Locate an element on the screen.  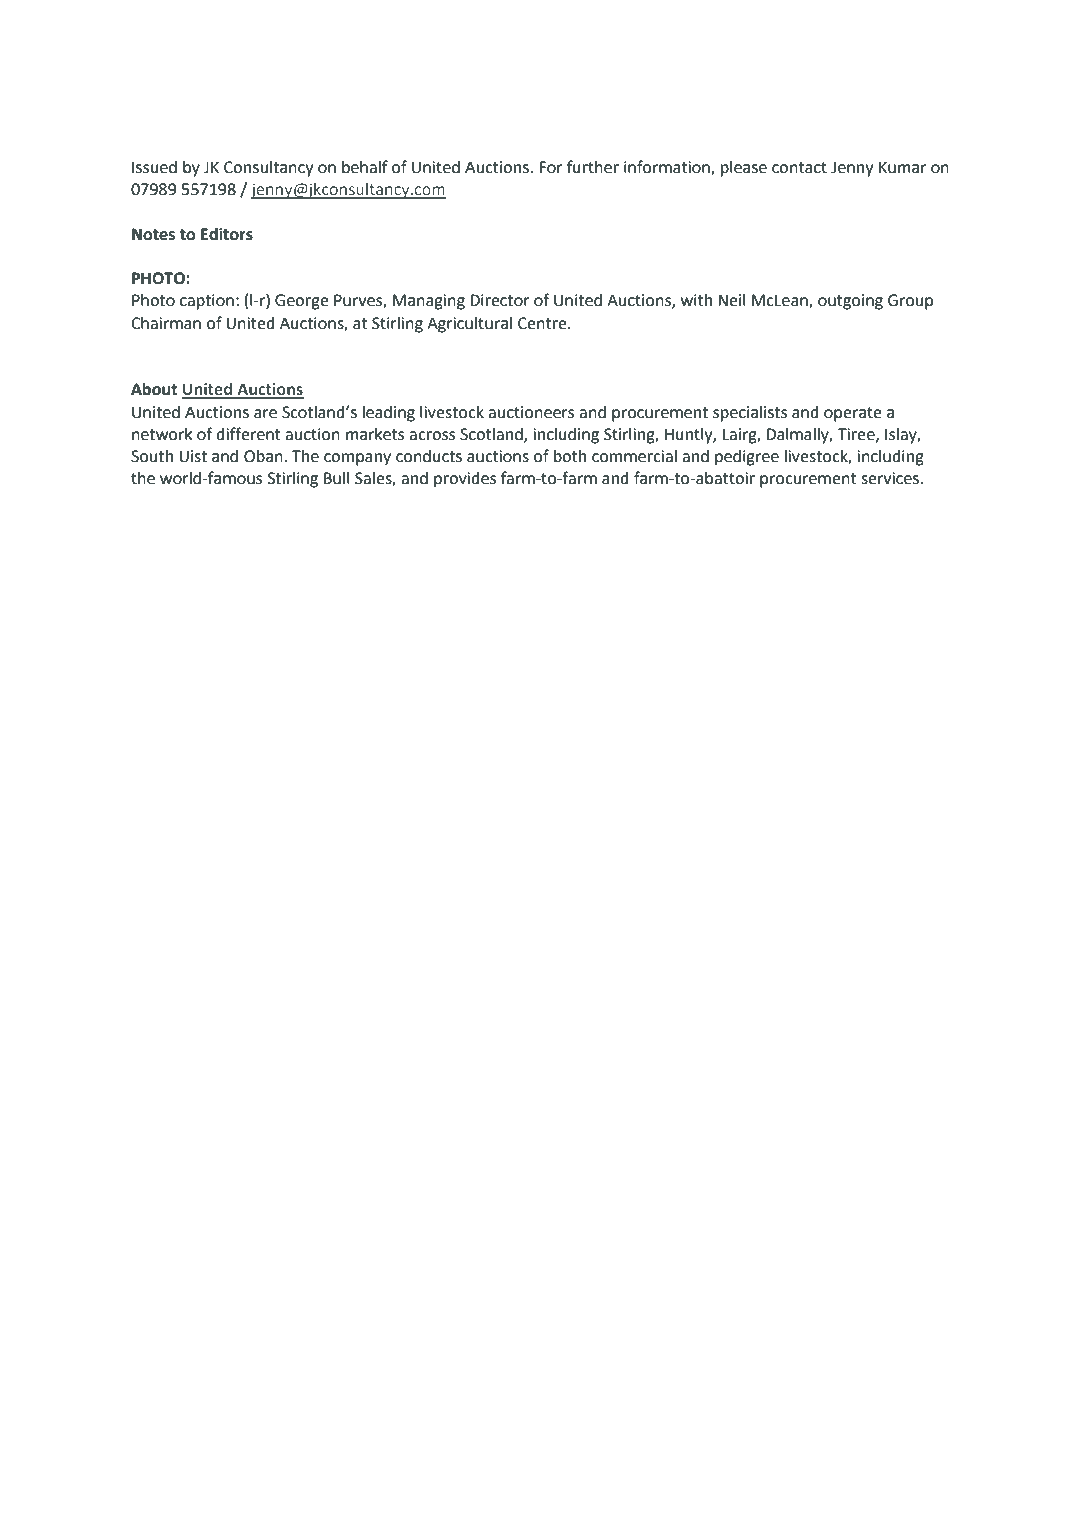
caption is located at coordinates (207, 302).
